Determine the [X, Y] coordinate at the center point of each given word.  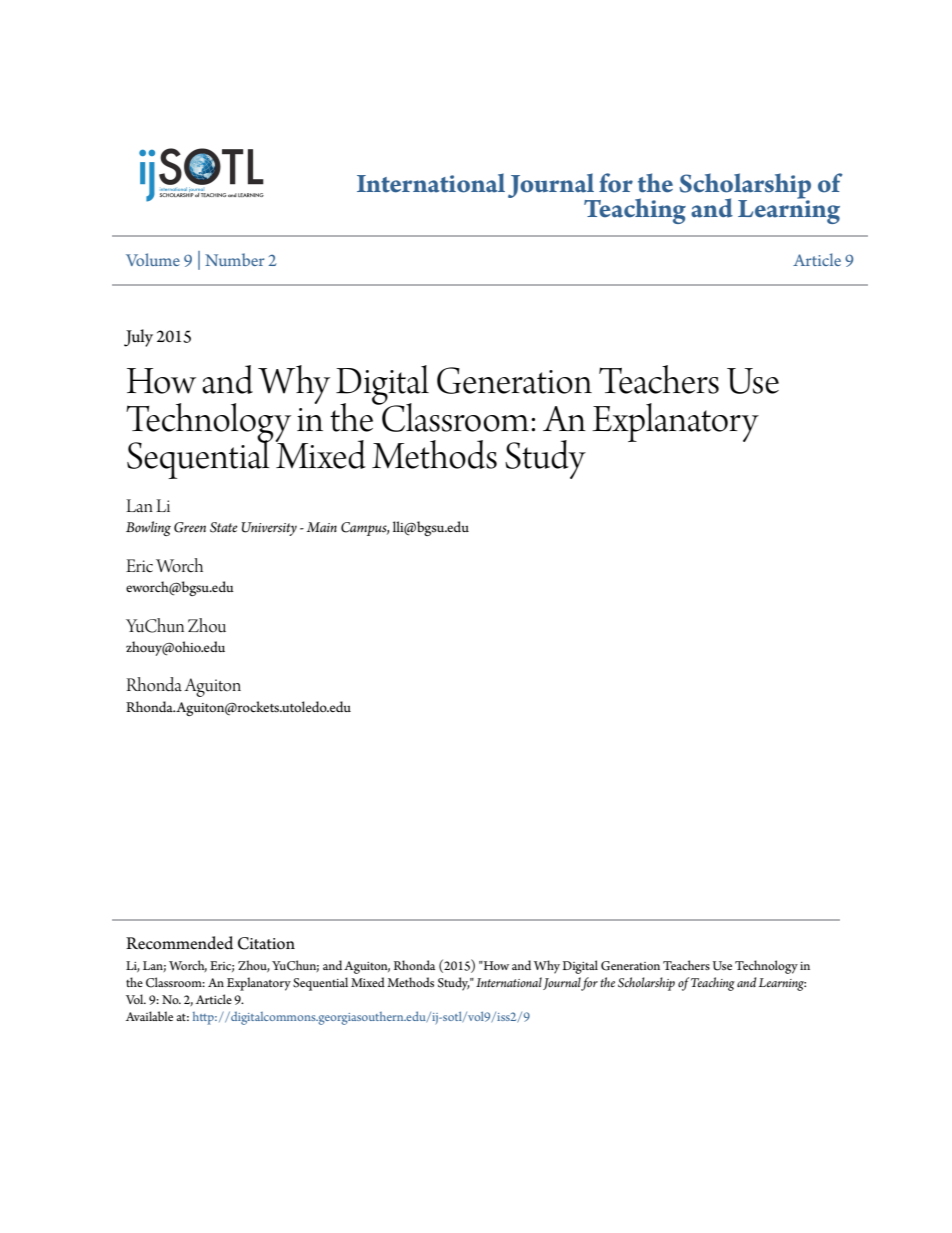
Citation [266, 943]
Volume [153, 259]
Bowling [148, 528]
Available [149, 1016]
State [224, 527]
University [269, 529]
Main [322, 527]
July [138, 338]
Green [190, 527]
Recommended [179, 943]
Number [234, 259]
